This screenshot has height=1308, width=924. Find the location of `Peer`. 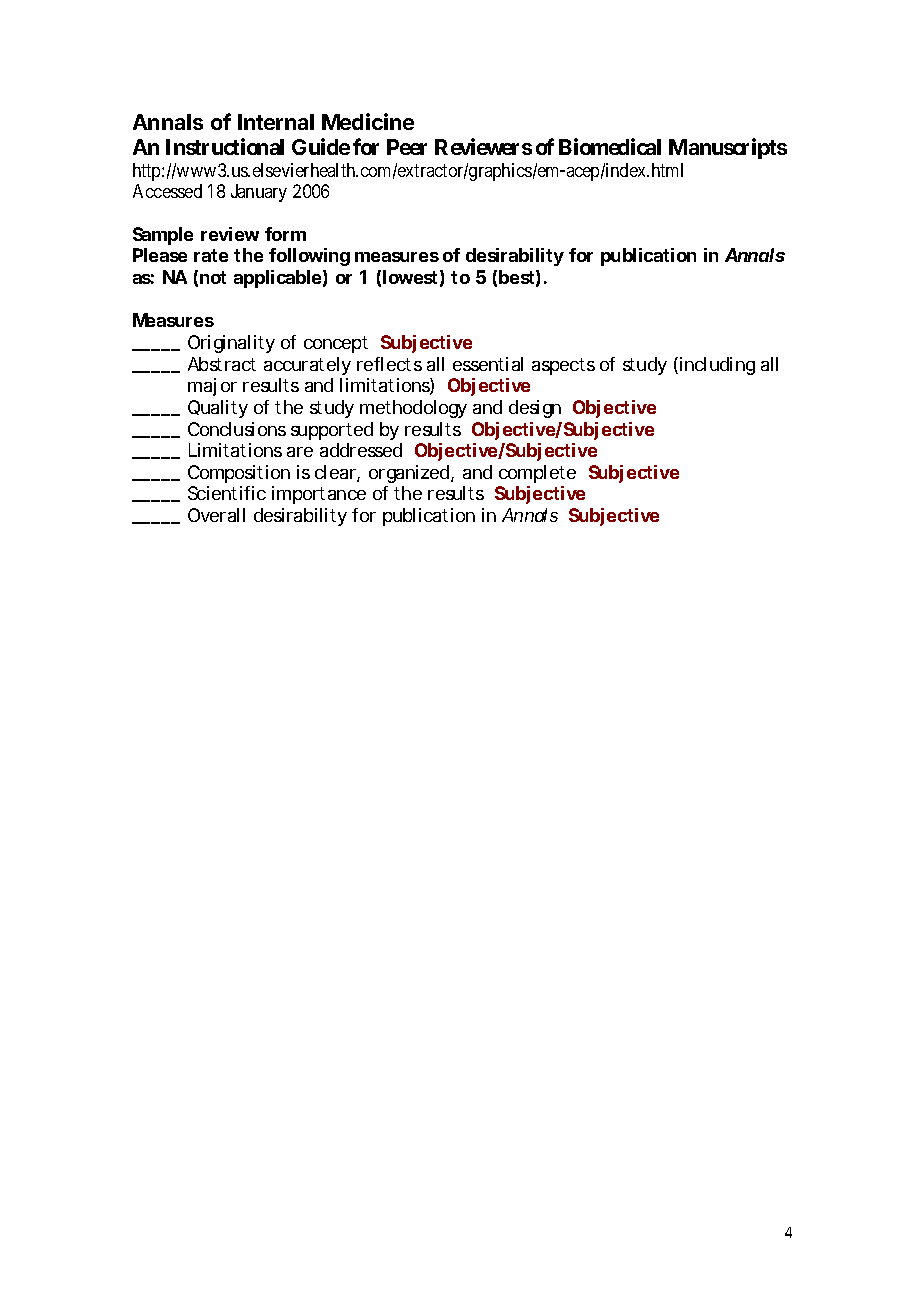

Peer is located at coordinates (407, 147).
